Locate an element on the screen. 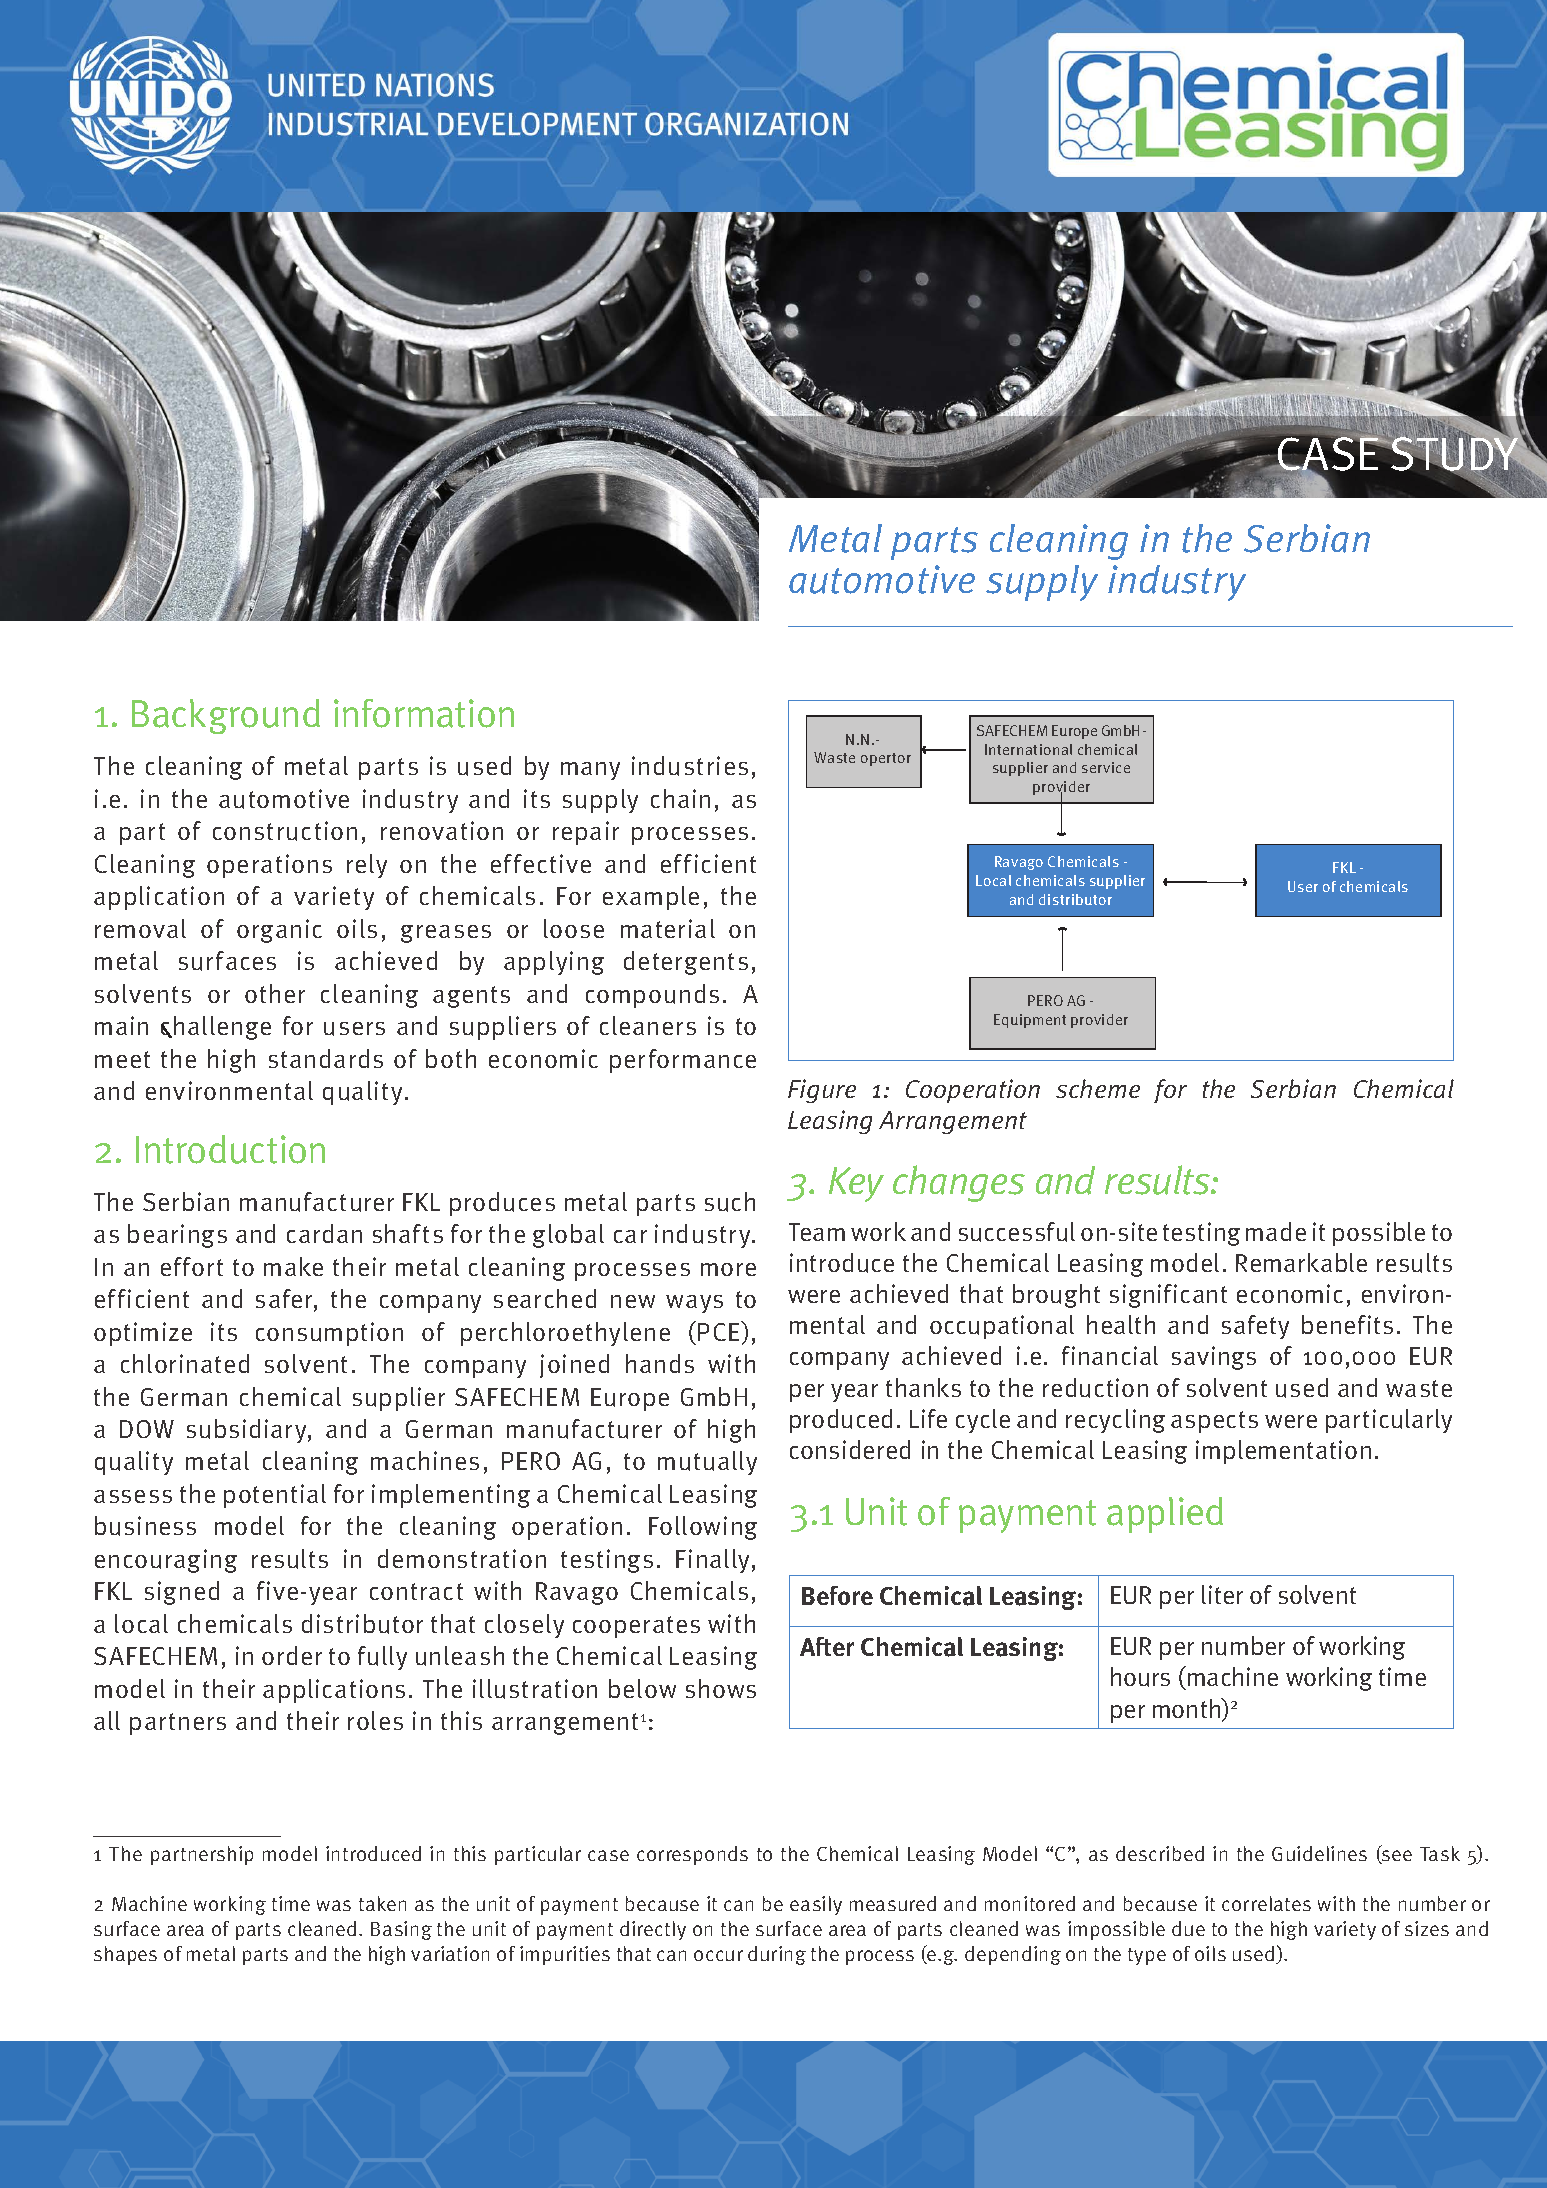 This screenshot has height=2188, width=1547. taken is located at coordinates (382, 1903).
